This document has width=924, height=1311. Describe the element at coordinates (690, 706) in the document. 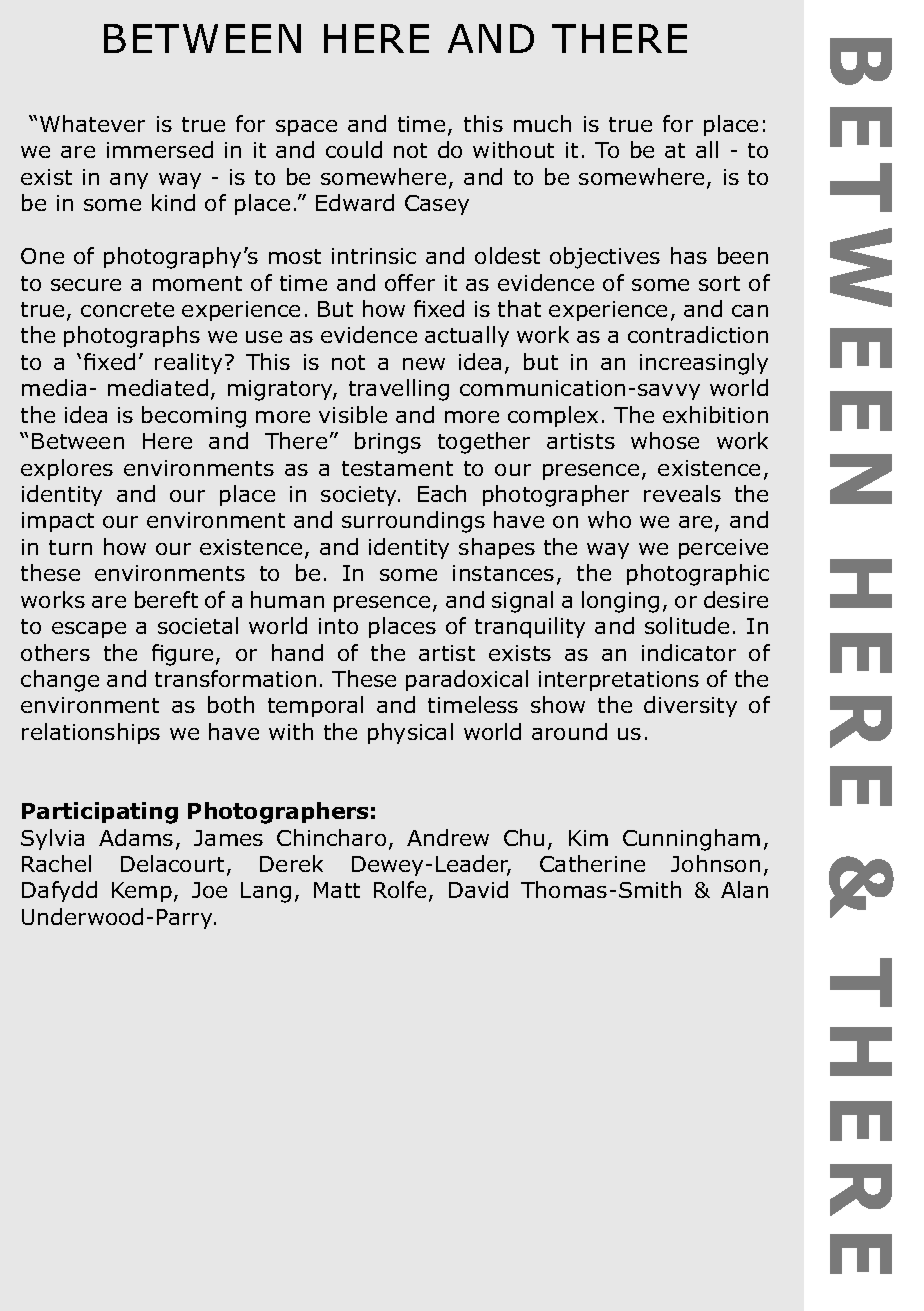

I see `diversity` at that location.
